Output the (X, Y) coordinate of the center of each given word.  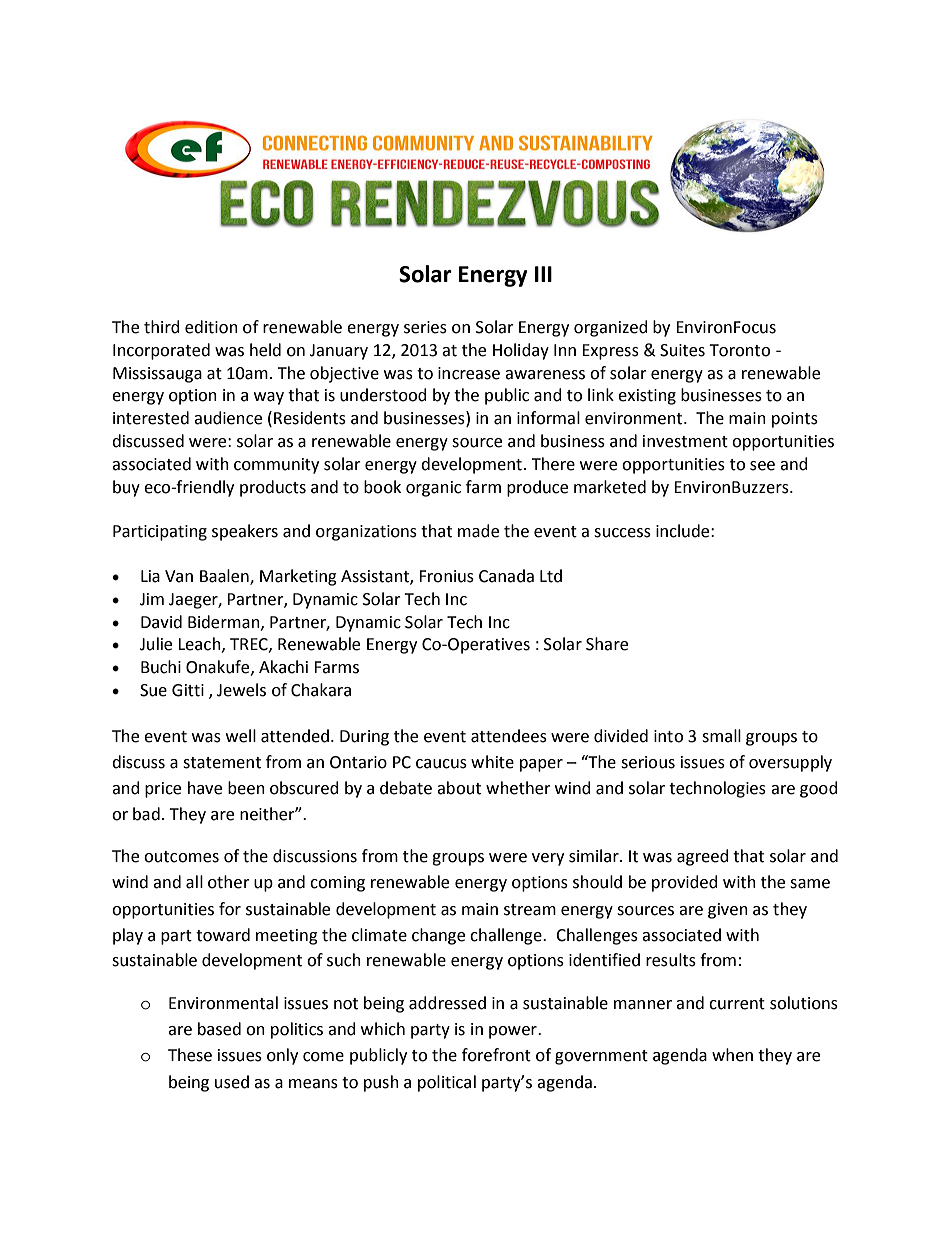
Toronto (739, 350)
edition (211, 327)
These (190, 1055)
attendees (509, 736)
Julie (156, 644)
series (425, 327)
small (721, 736)
